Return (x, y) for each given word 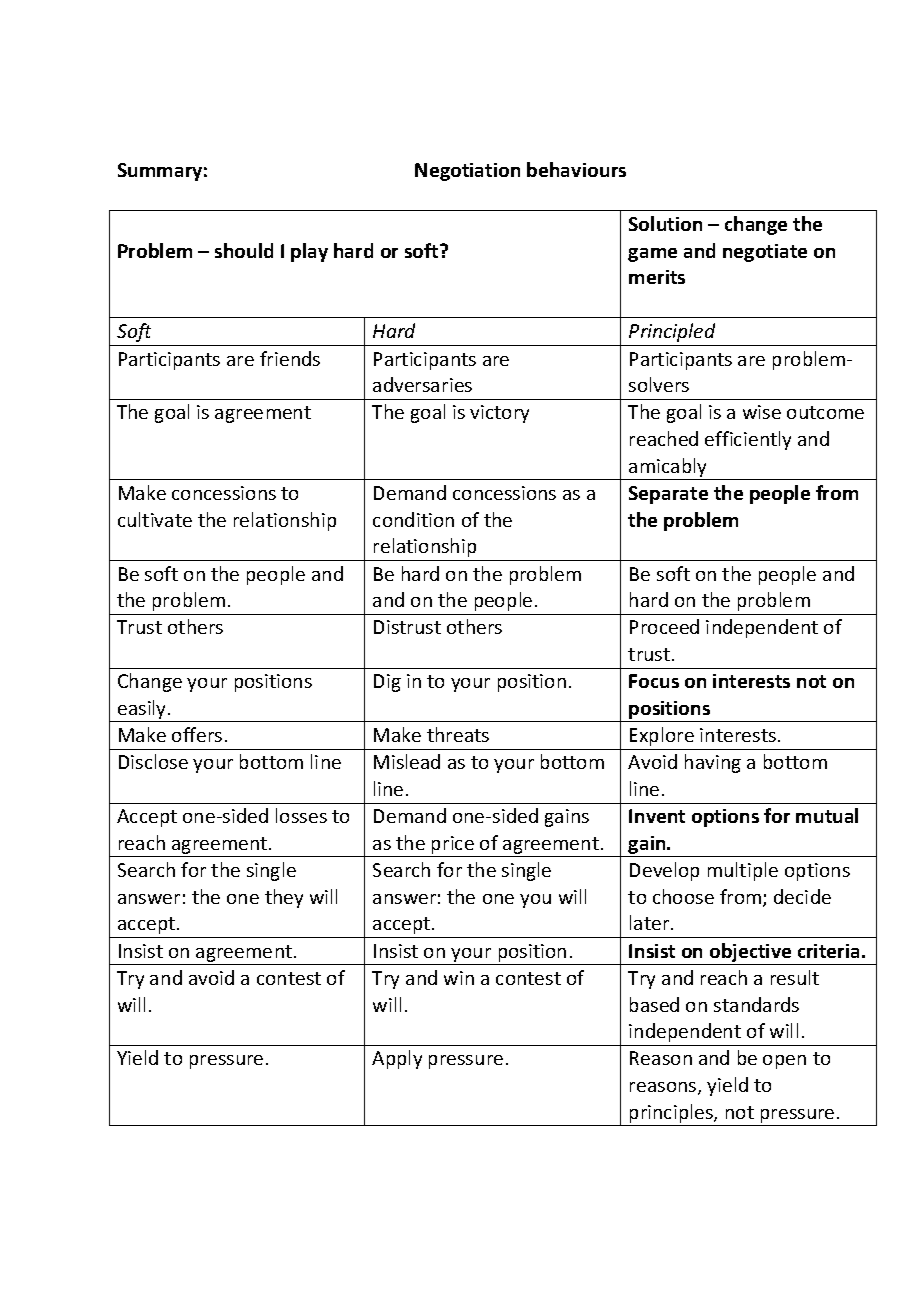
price (453, 846)
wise (762, 412)
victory (499, 414)
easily (142, 711)
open (784, 1062)
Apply (397, 1059)
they (284, 898)
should (244, 250)
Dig (387, 683)
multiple (743, 871)
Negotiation (467, 172)
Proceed (664, 626)
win (459, 978)
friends (290, 358)
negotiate (765, 253)
